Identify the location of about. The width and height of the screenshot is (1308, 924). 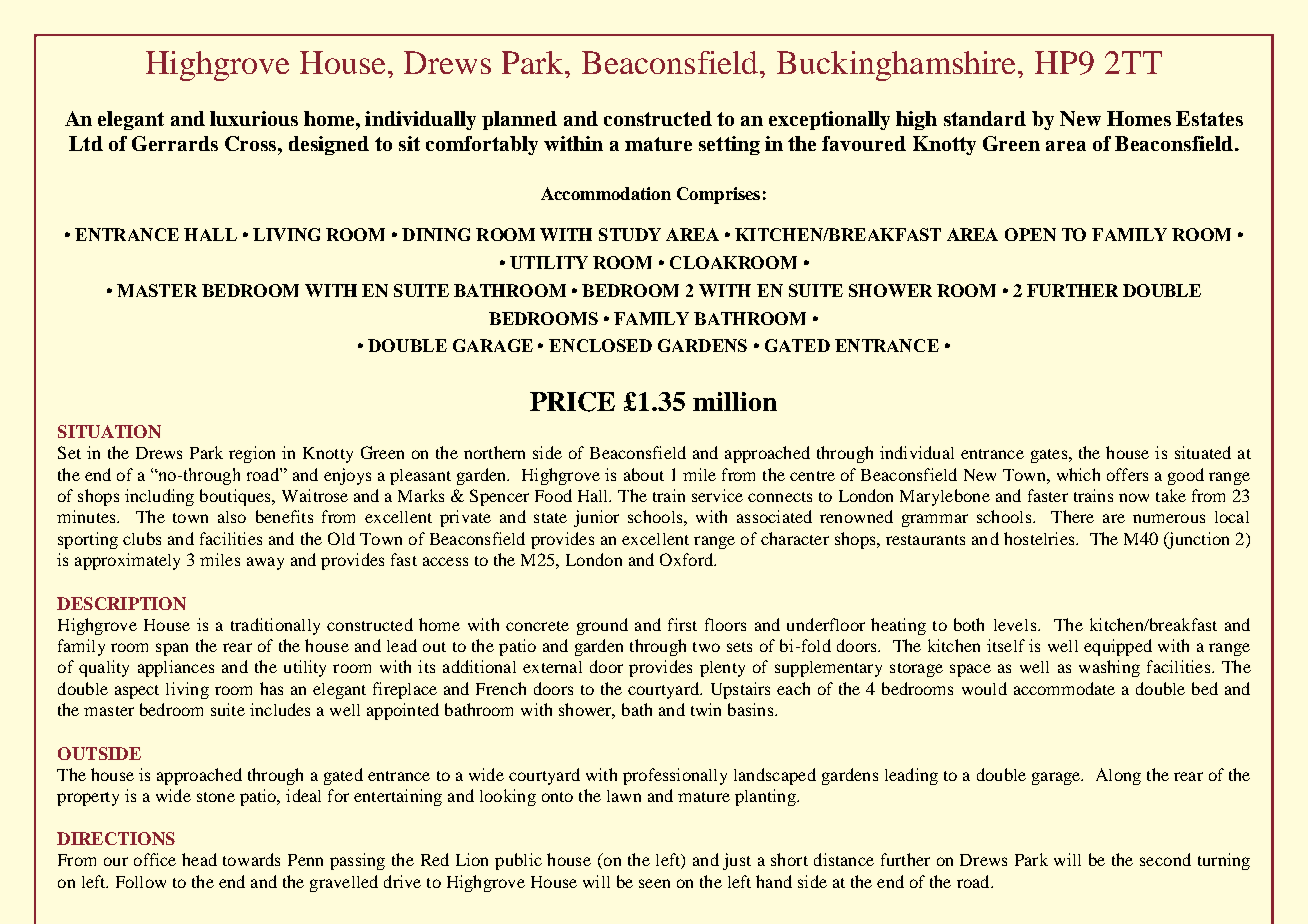
(644, 474).
